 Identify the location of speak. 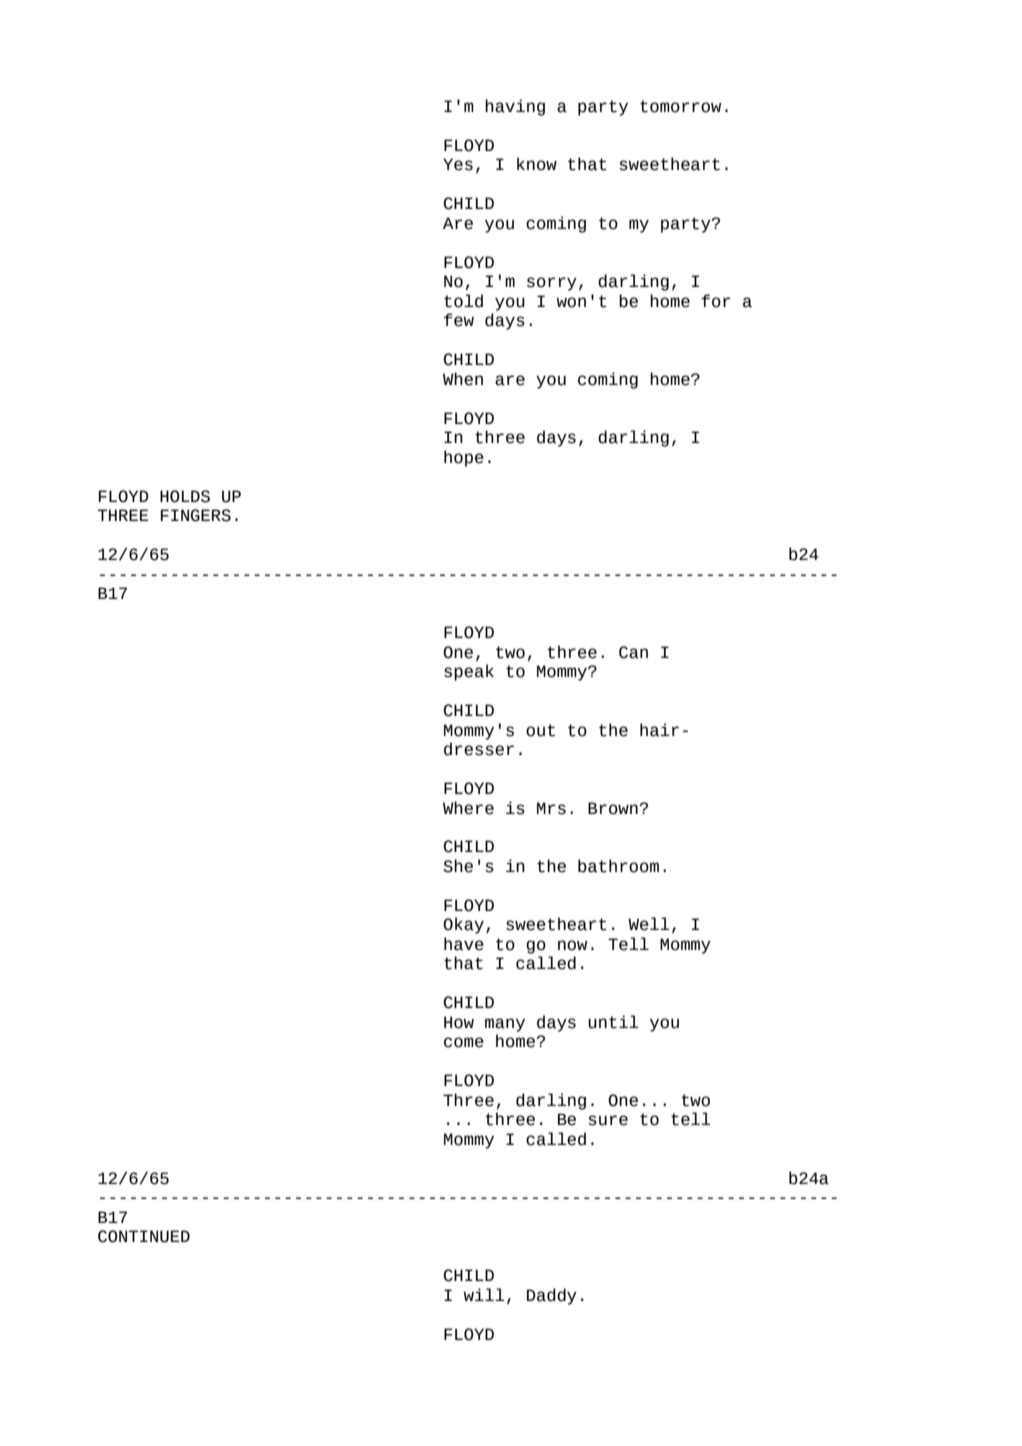
(469, 672).
